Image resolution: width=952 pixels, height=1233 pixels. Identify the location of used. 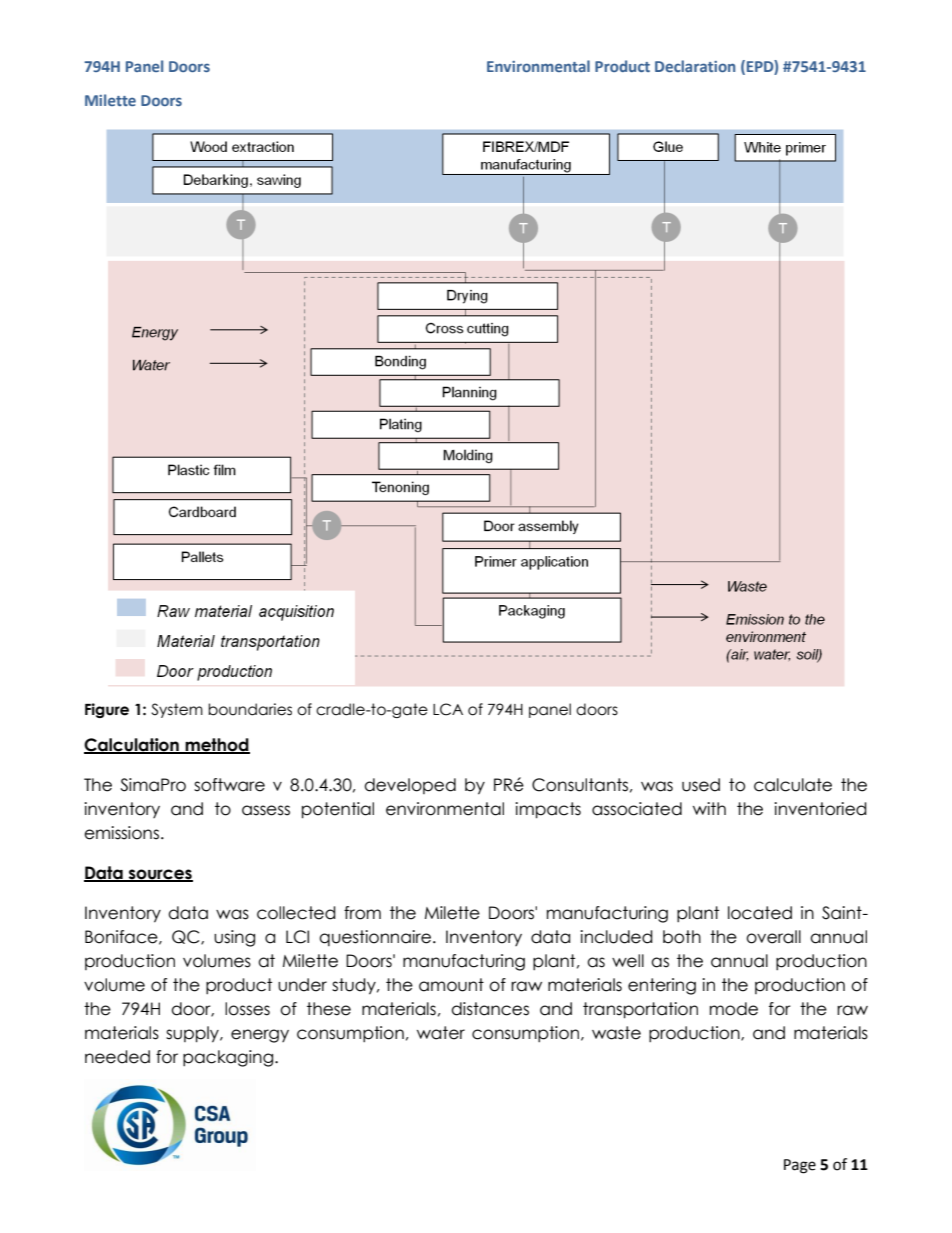
(701, 785).
